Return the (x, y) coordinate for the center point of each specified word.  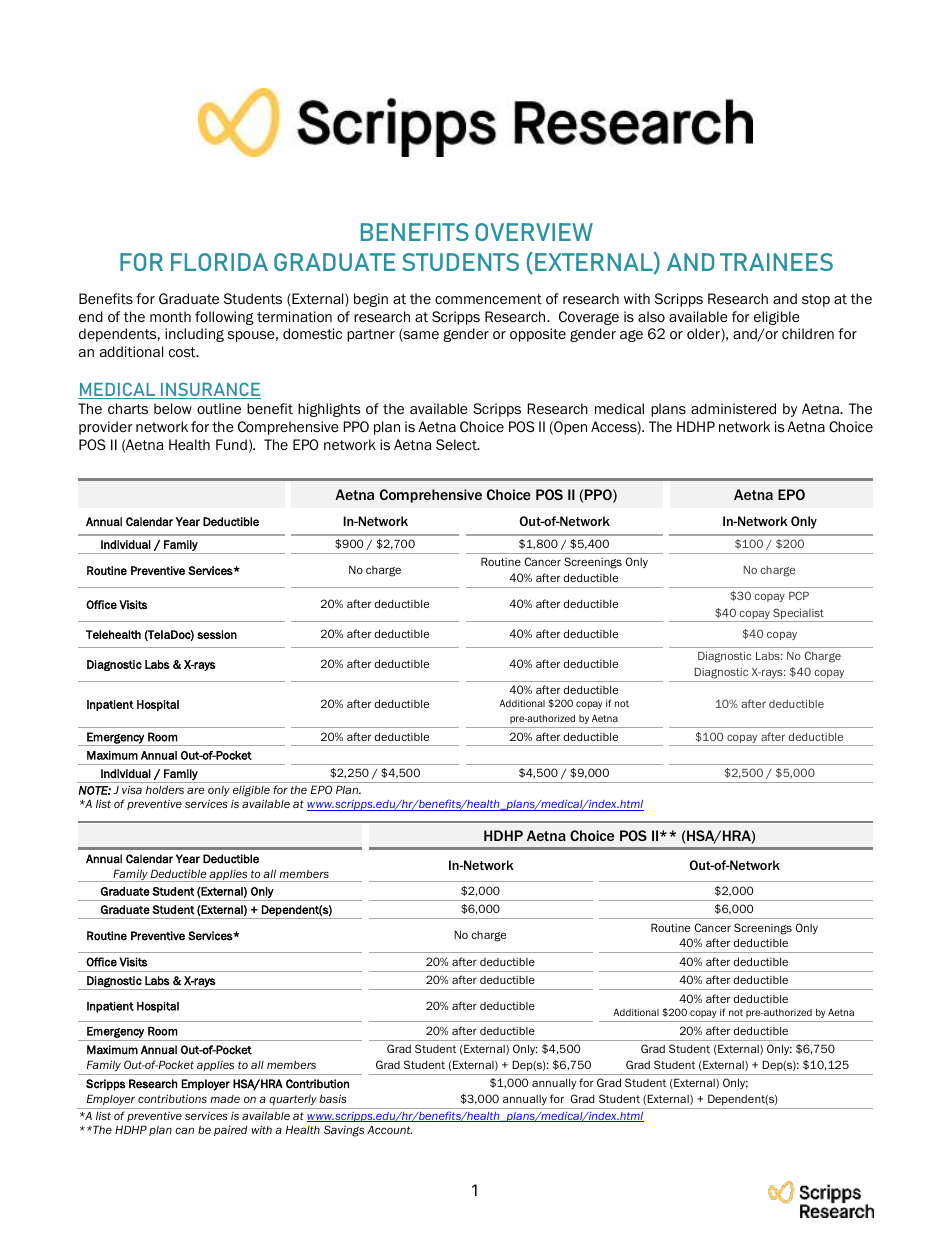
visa (132, 789)
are (196, 790)
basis (332, 1098)
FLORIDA (219, 262)
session (217, 634)
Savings (344, 1131)
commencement (488, 299)
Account (389, 1130)
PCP (799, 595)
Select (457, 444)
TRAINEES (776, 262)
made (225, 1099)
